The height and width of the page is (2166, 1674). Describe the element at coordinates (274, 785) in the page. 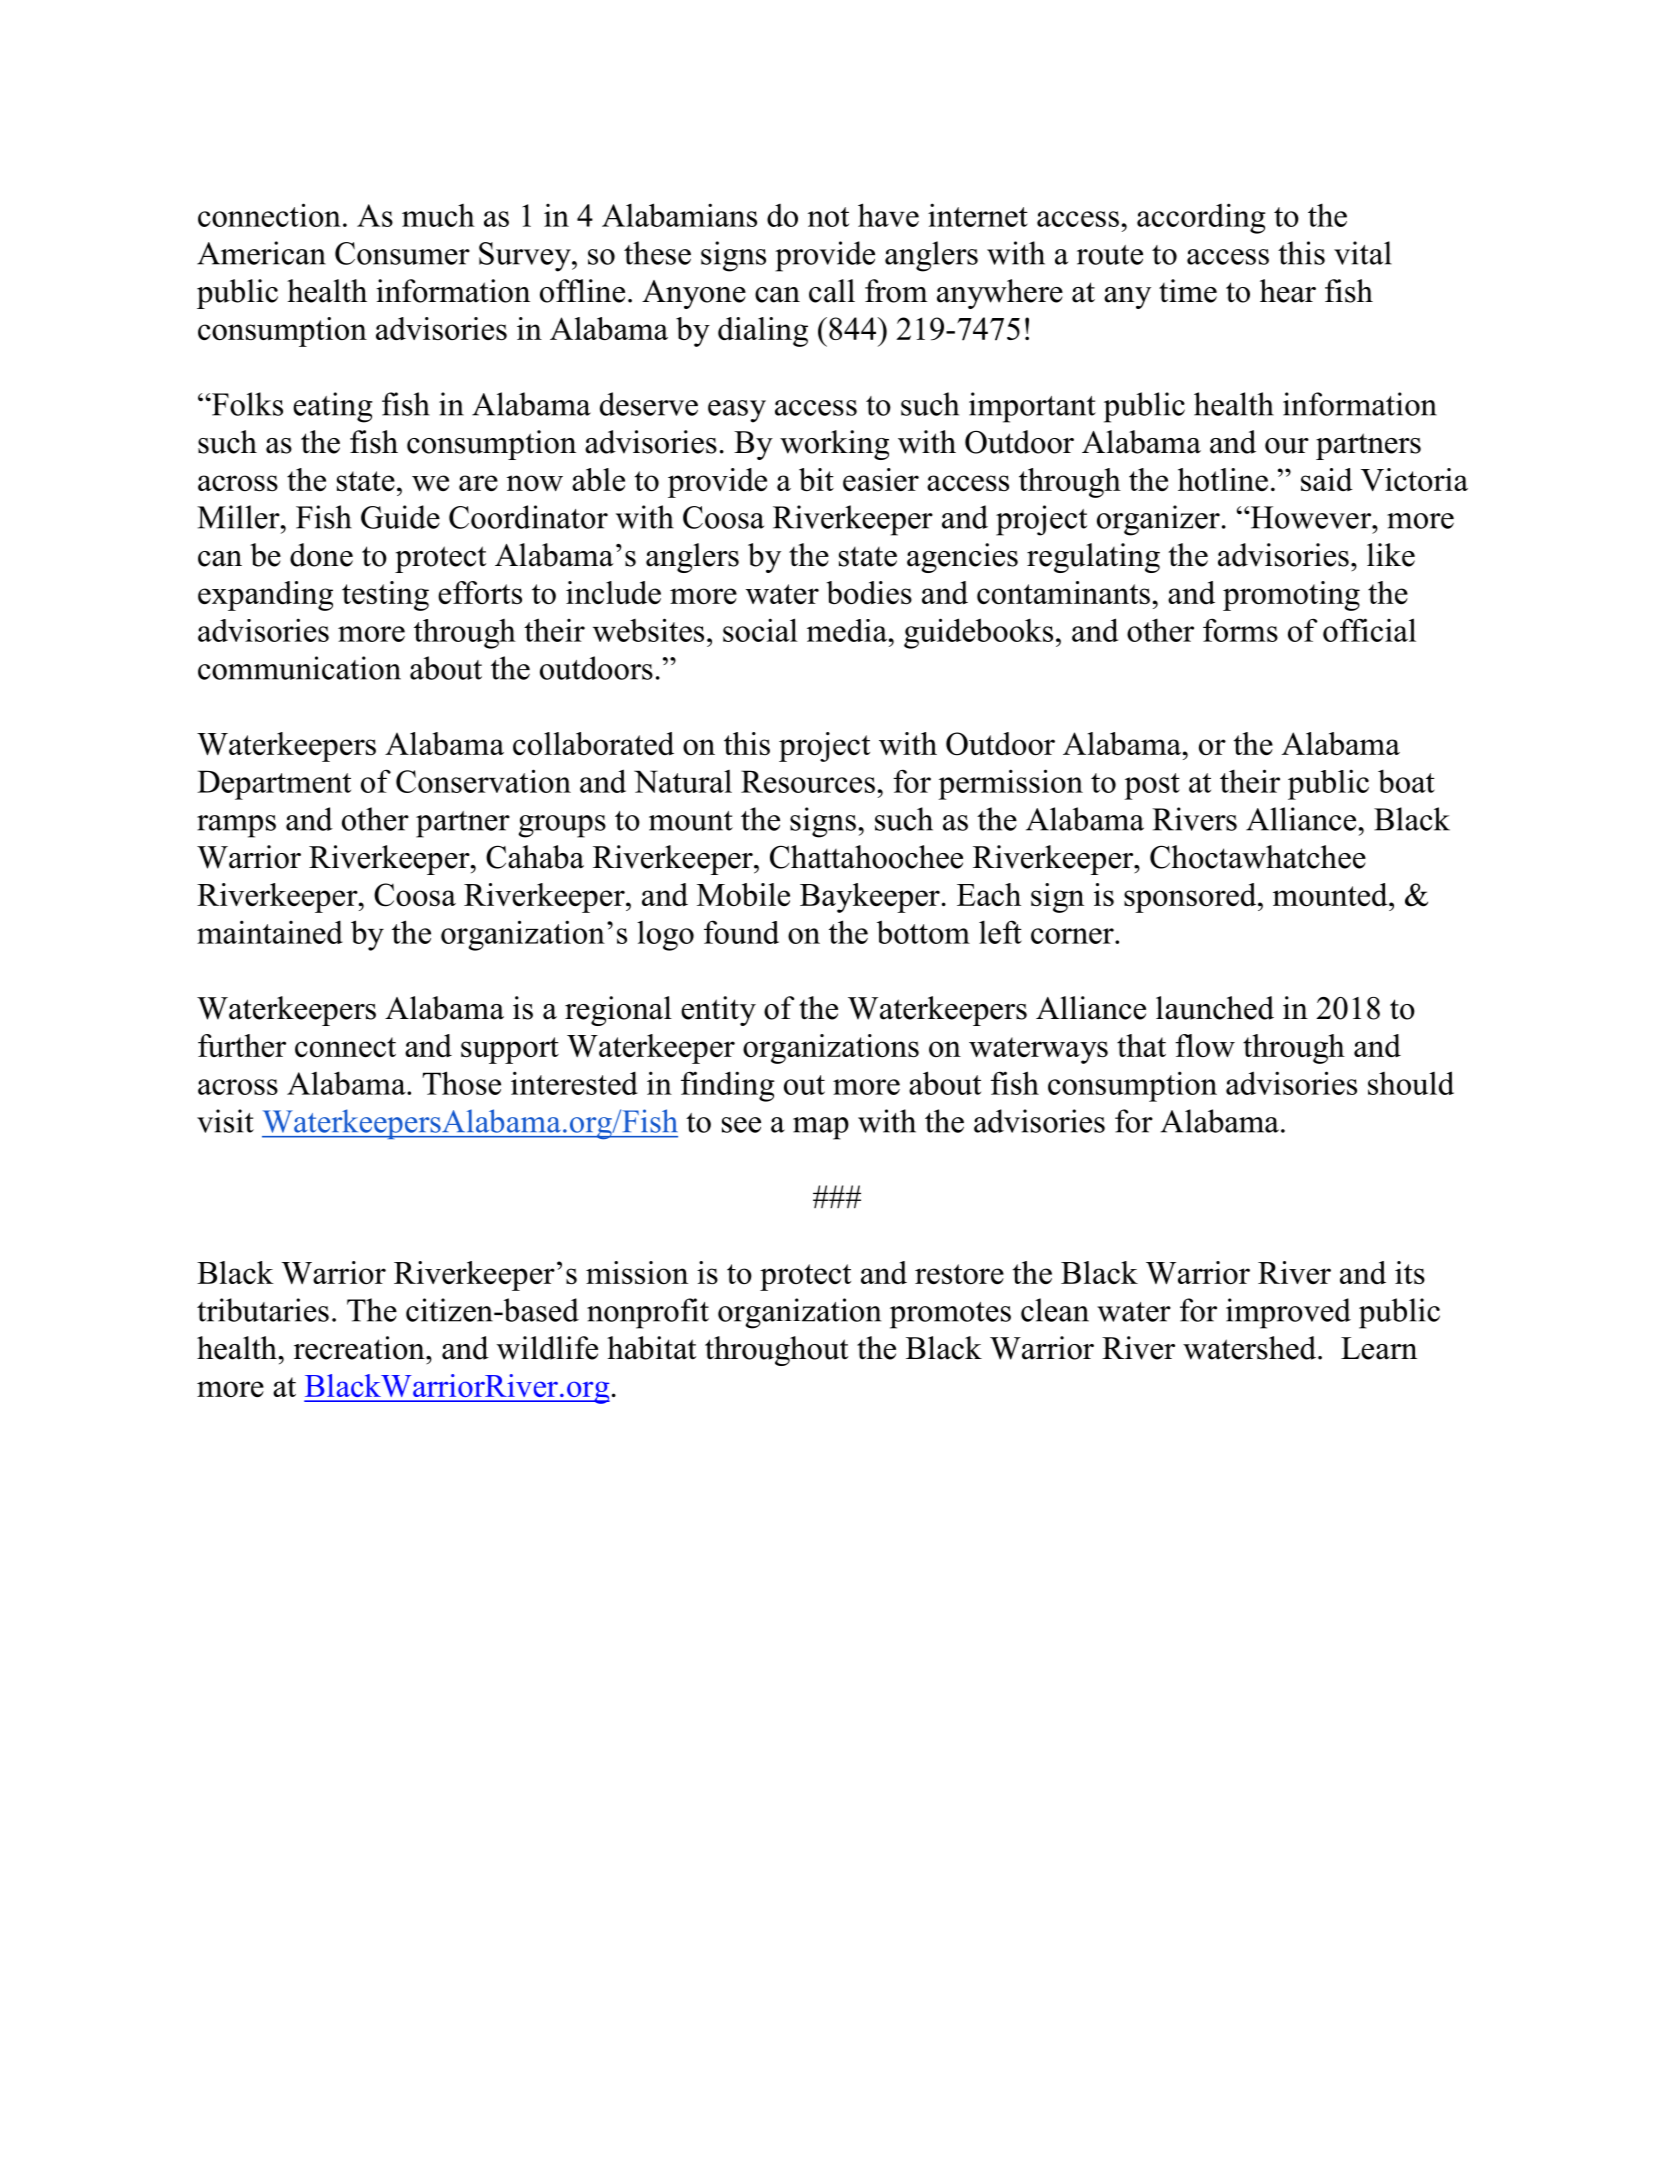

I see `Department` at that location.
